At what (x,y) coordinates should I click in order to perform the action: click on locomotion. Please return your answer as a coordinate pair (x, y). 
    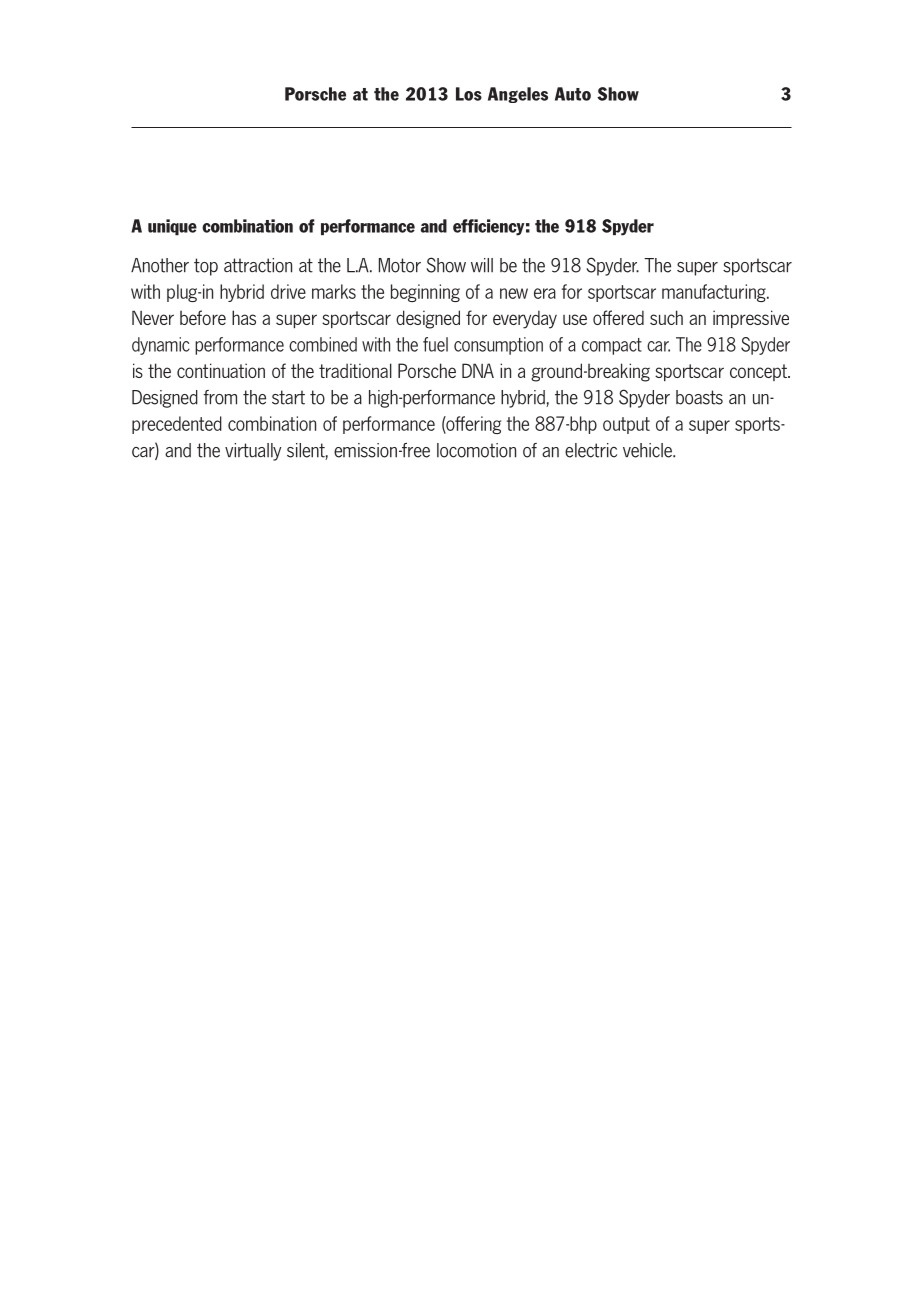
    Looking at the image, I should click on (476, 450).
